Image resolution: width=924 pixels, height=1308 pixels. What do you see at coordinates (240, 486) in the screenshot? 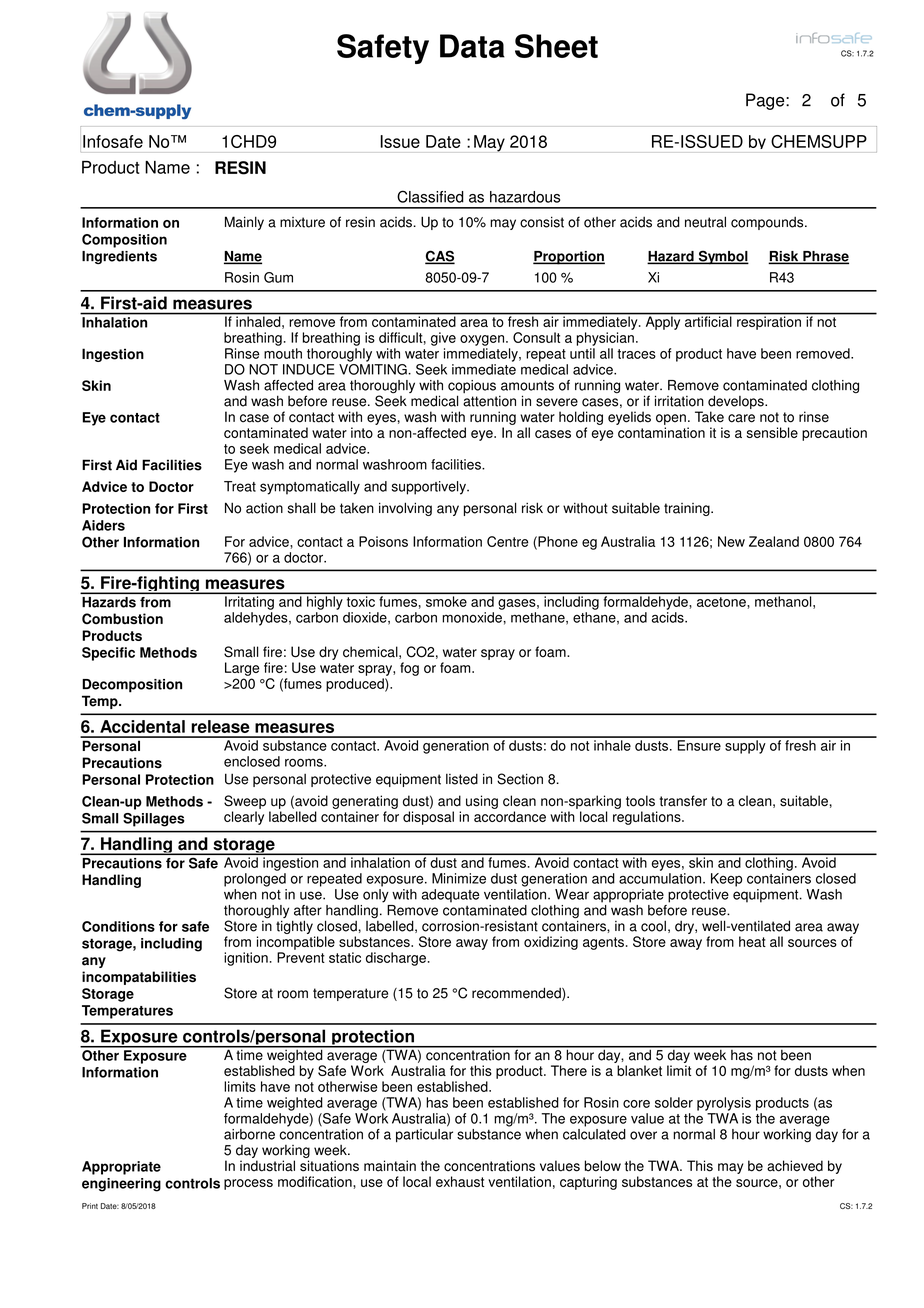
I see `Treat` at bounding box center [240, 486].
